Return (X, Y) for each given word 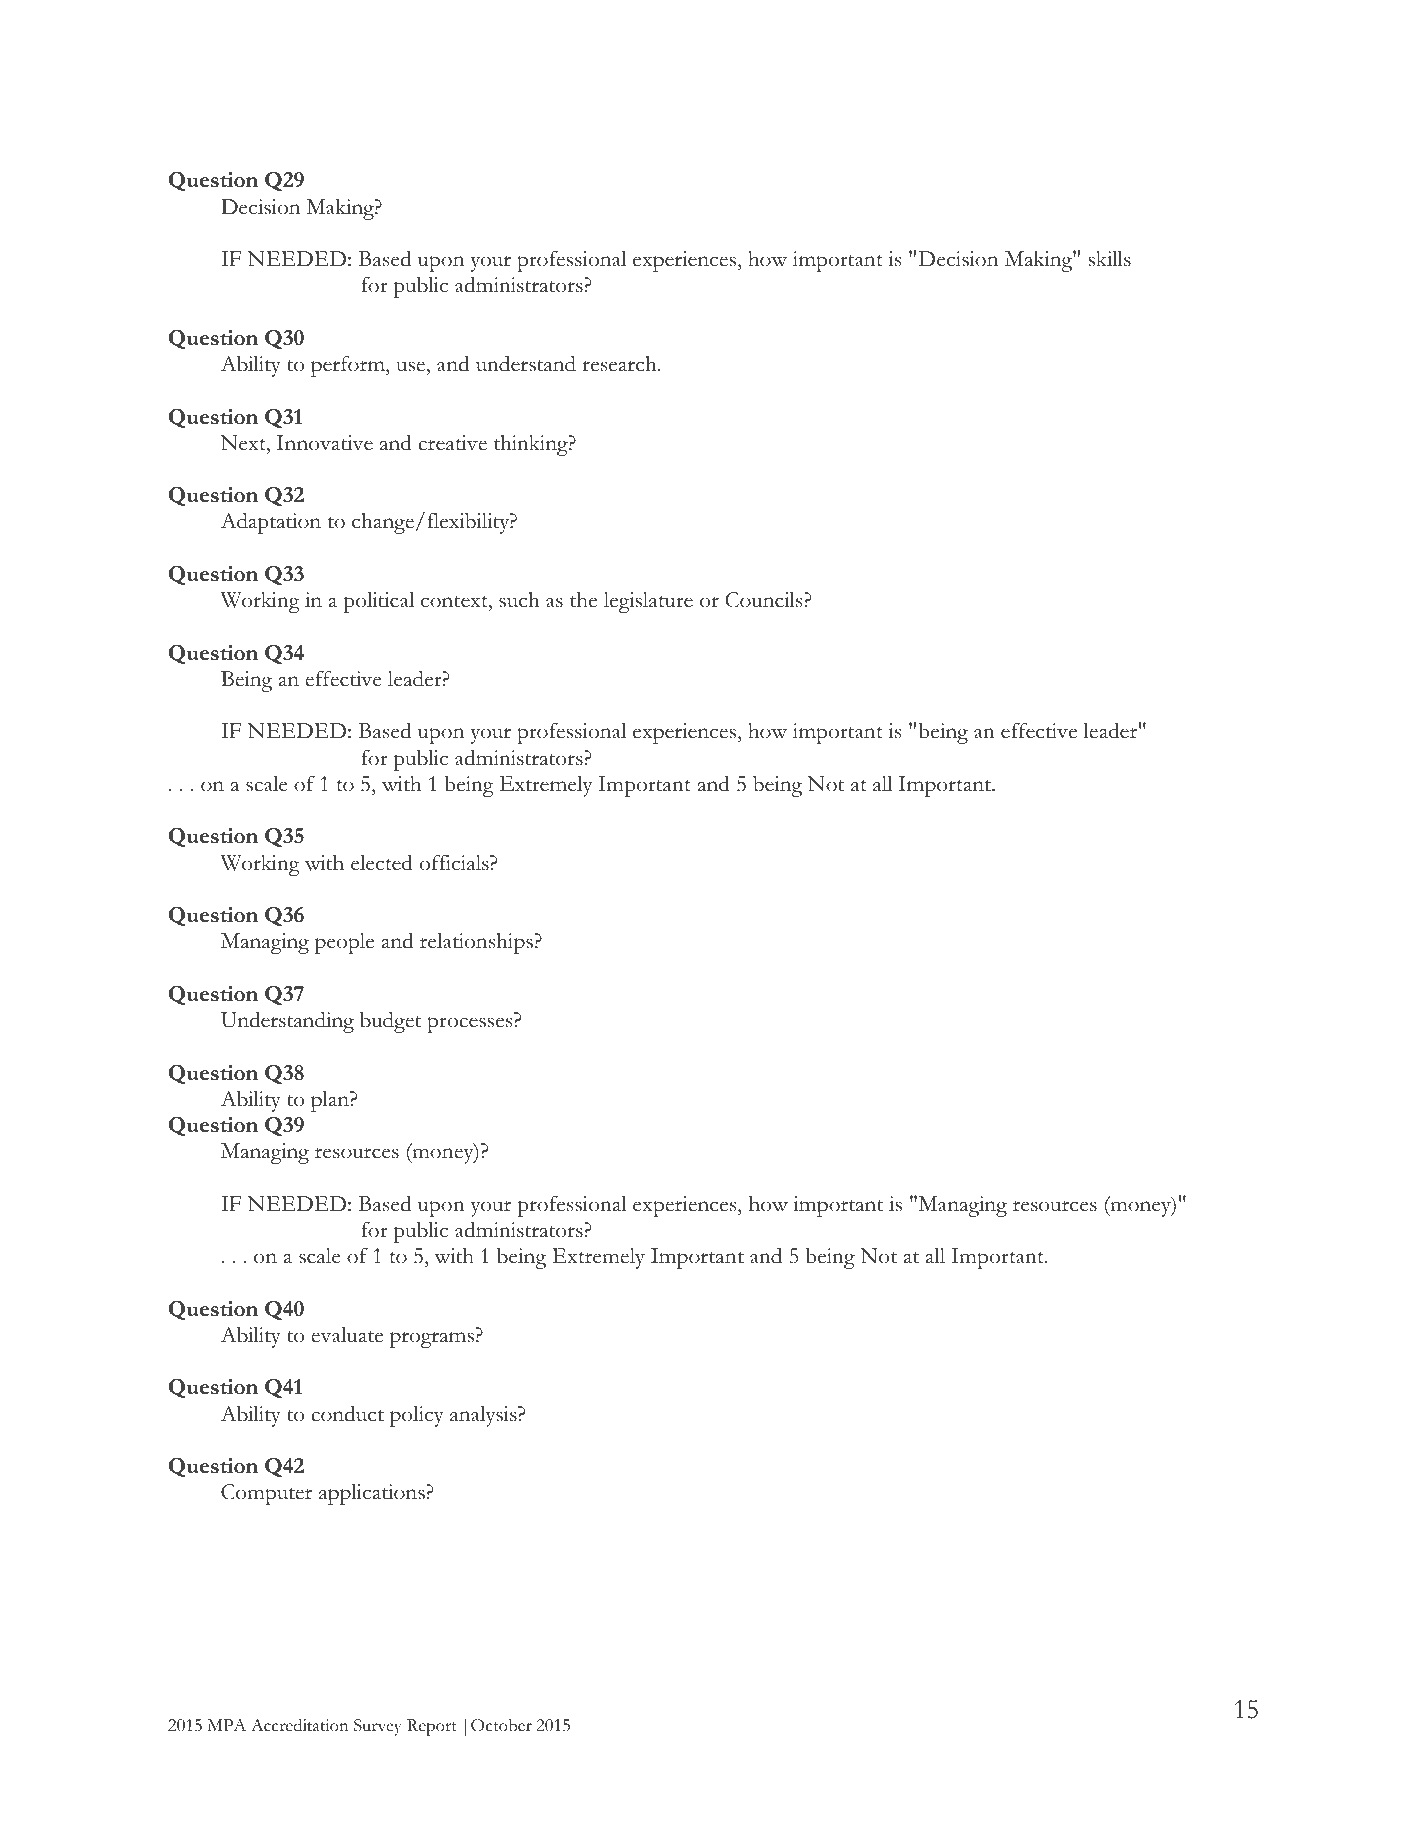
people (344, 943)
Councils (765, 600)
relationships (476, 943)
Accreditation (299, 1725)
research (620, 364)
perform (349, 366)
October (501, 1725)
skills (1110, 259)
